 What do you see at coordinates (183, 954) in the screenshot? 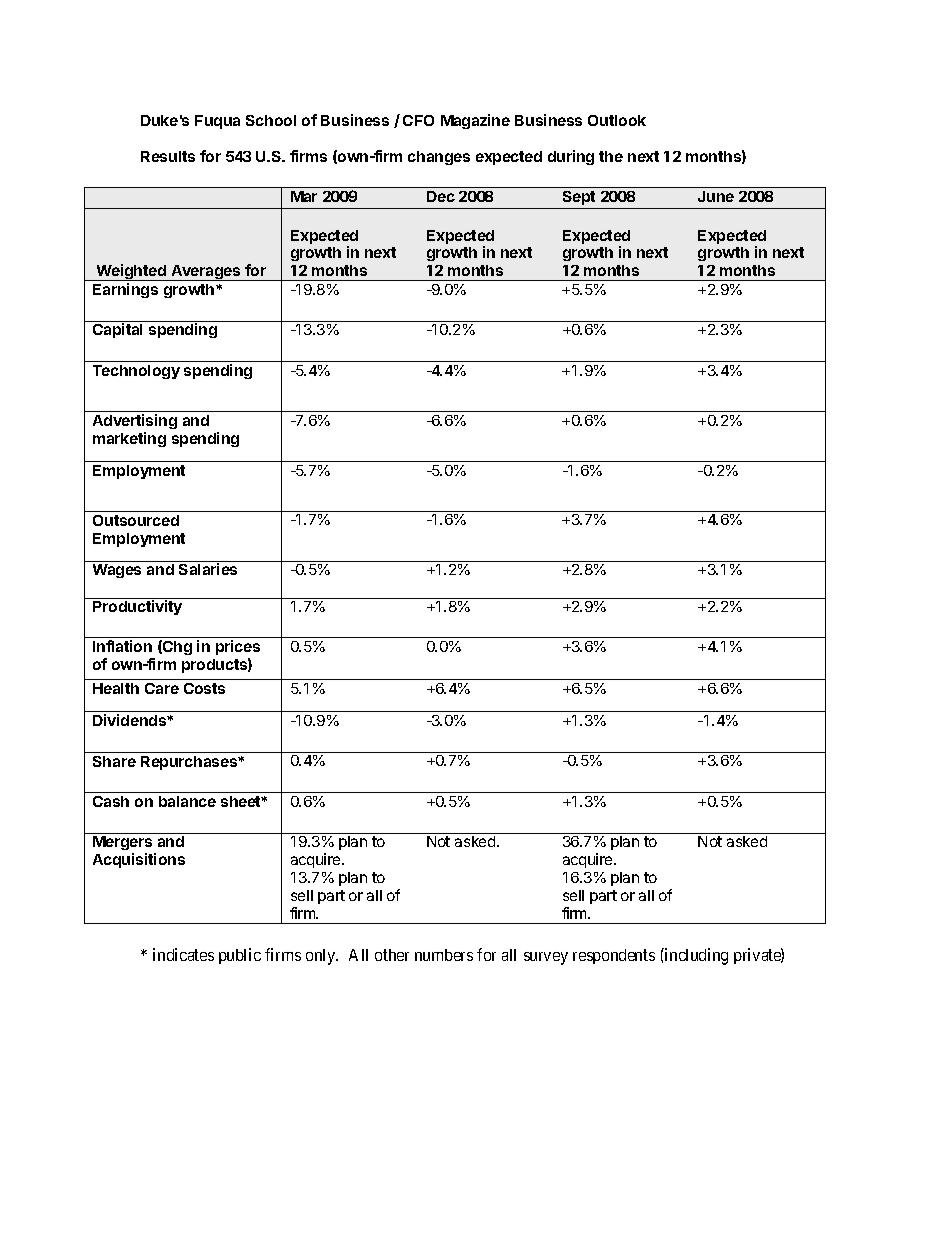
I see `indicates` at bounding box center [183, 954].
